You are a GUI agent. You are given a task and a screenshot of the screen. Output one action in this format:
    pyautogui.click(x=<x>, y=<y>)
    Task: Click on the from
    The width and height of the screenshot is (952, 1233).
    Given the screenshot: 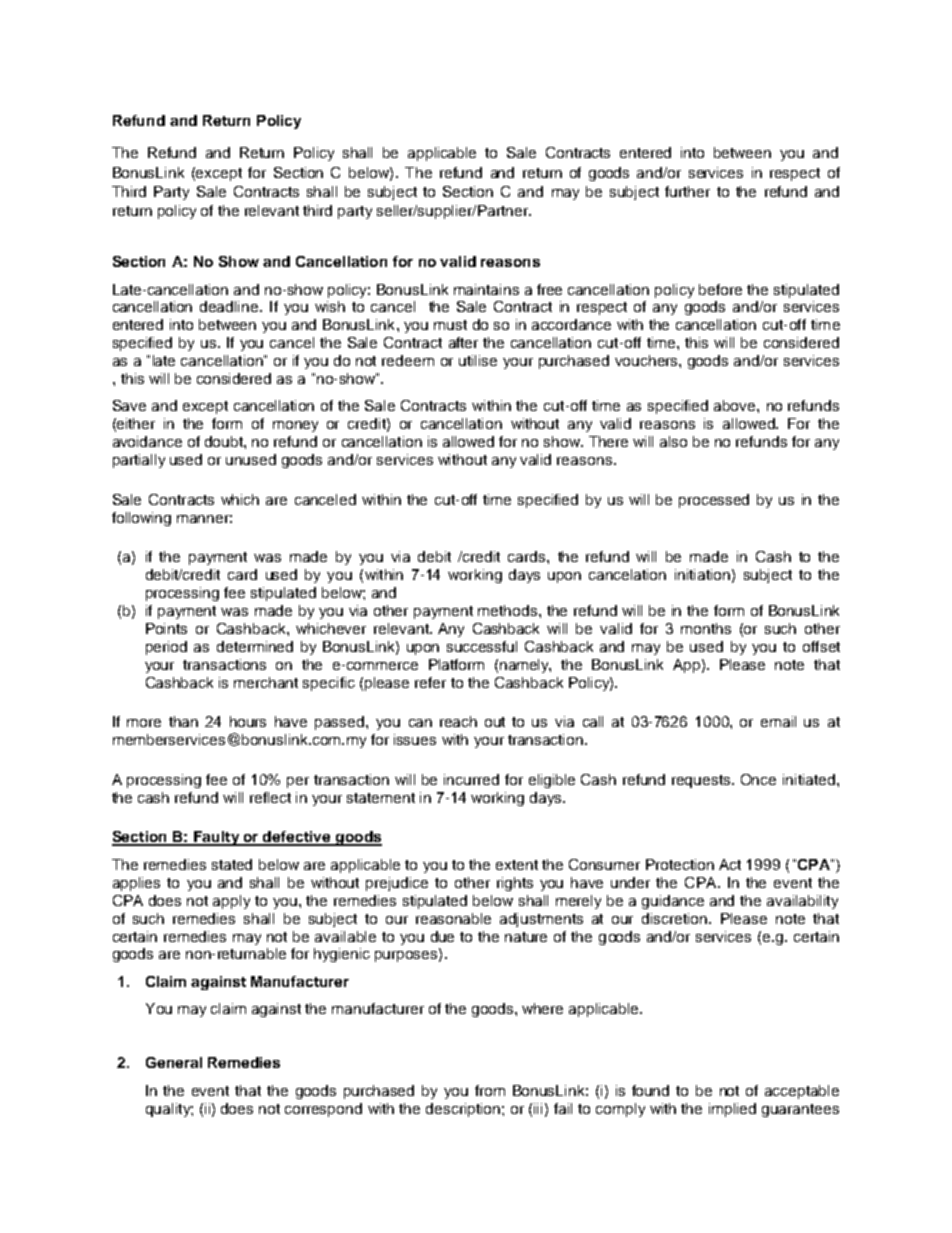 What is the action you would take?
    pyautogui.click(x=490, y=1090)
